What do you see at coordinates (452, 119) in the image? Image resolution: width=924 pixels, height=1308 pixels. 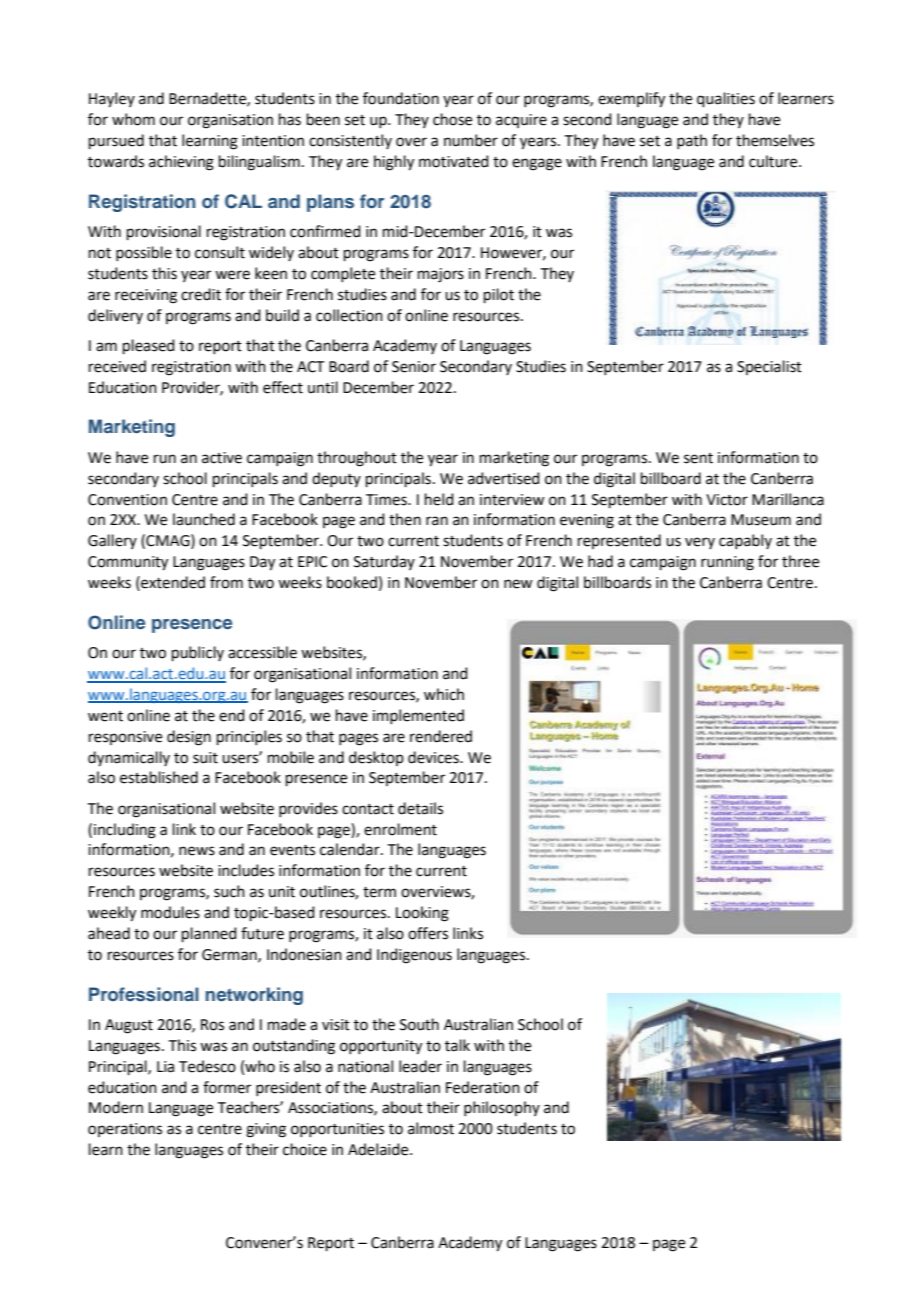 I see `chose` at bounding box center [452, 119].
